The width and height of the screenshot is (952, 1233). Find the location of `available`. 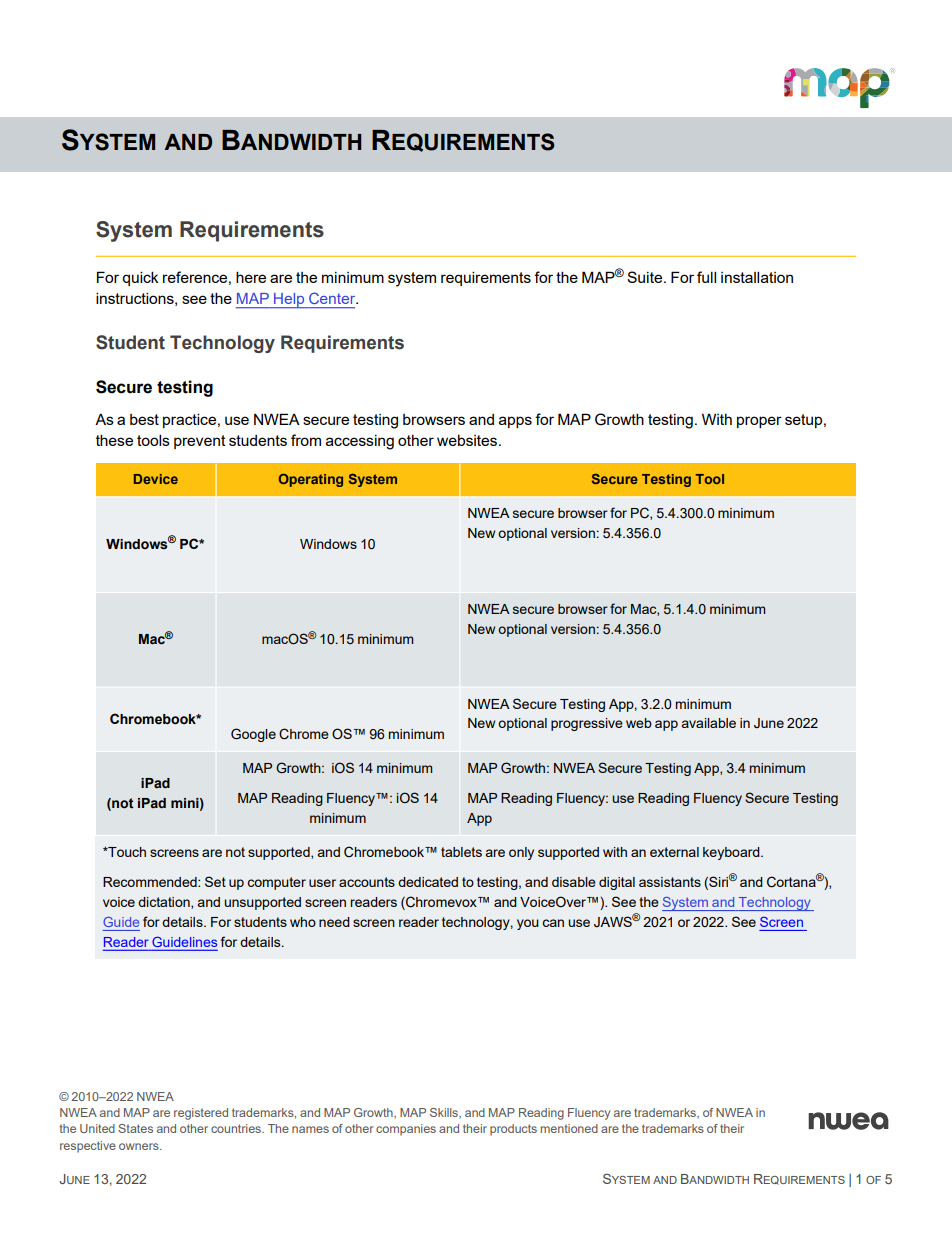

available is located at coordinates (709, 723).
